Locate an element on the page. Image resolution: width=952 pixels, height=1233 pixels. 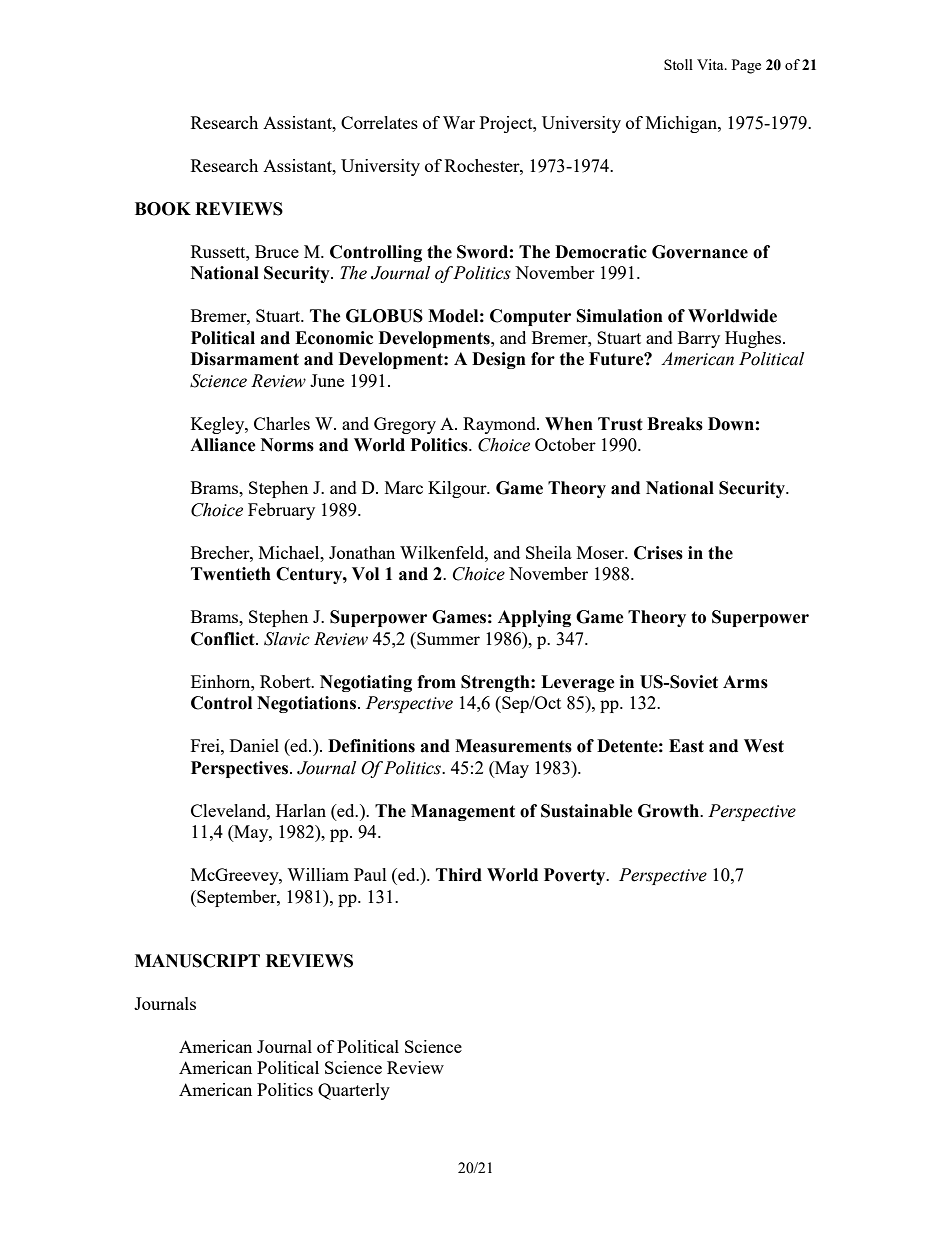
Crises is located at coordinates (658, 553).
